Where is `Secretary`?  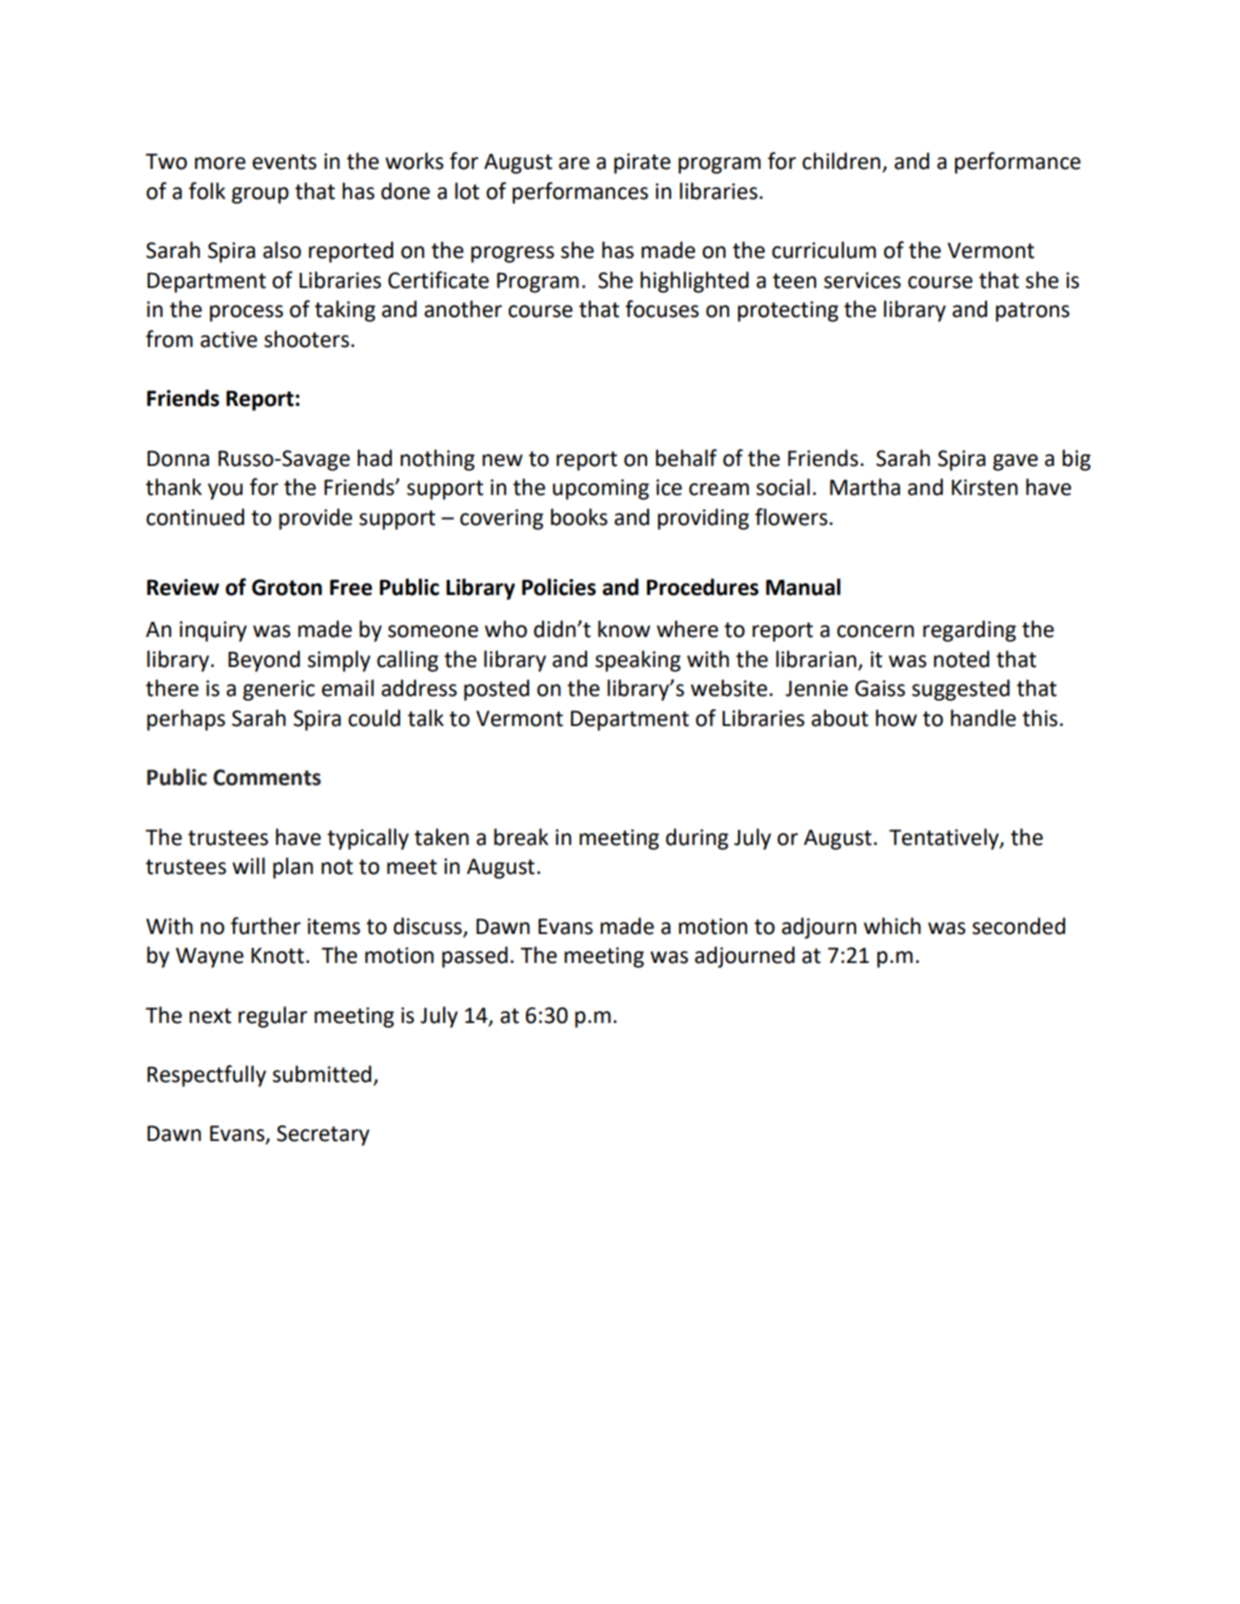
Secretary is located at coordinates (323, 1135).
